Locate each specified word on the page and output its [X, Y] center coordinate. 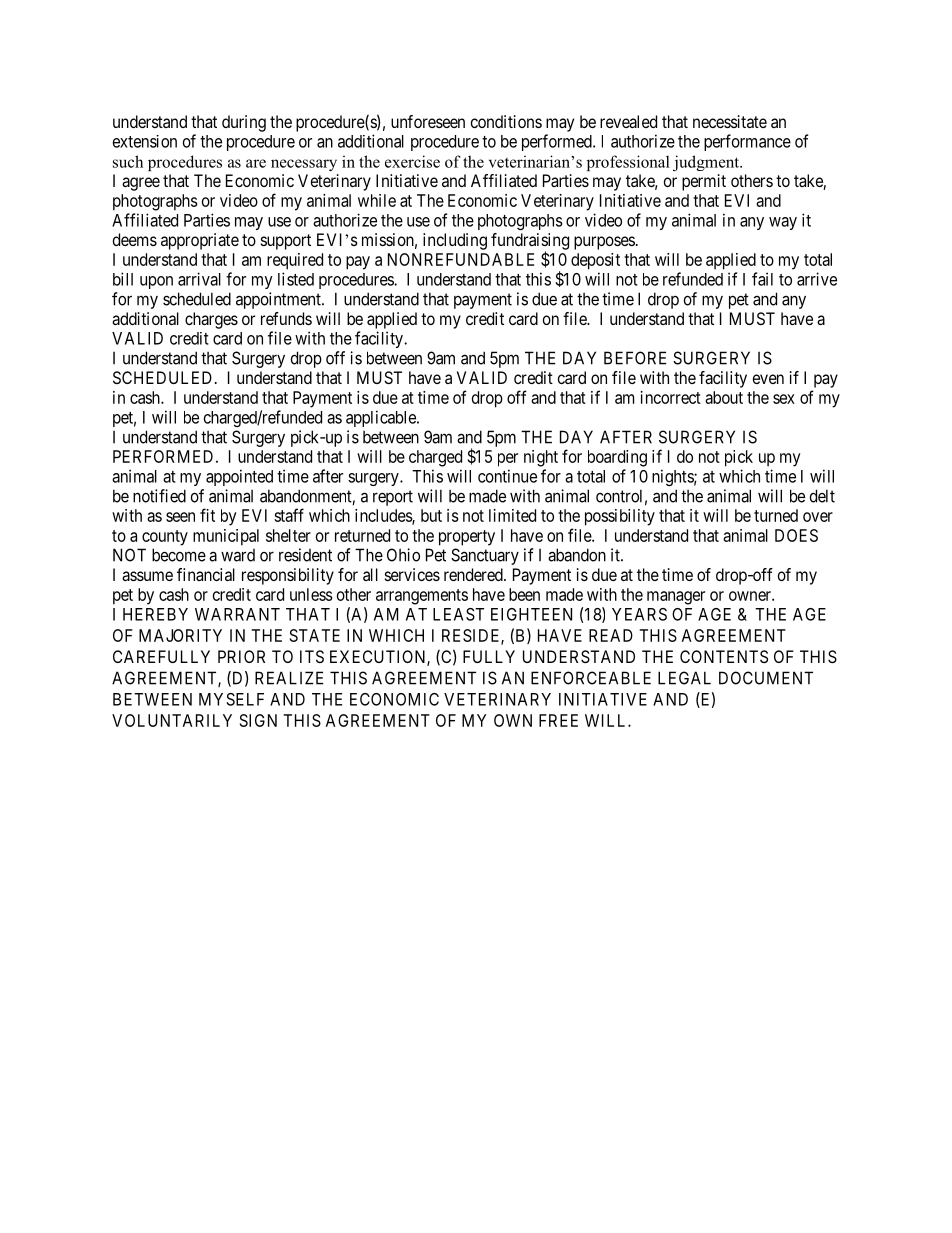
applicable [382, 418]
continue [507, 476]
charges [211, 320]
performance [747, 142]
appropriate [200, 241]
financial [206, 574]
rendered [474, 574]
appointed [239, 477]
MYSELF [231, 699]
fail [762, 279]
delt [822, 496]
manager [676, 598]
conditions [506, 121]
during [244, 123]
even [768, 379]
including [455, 241]
